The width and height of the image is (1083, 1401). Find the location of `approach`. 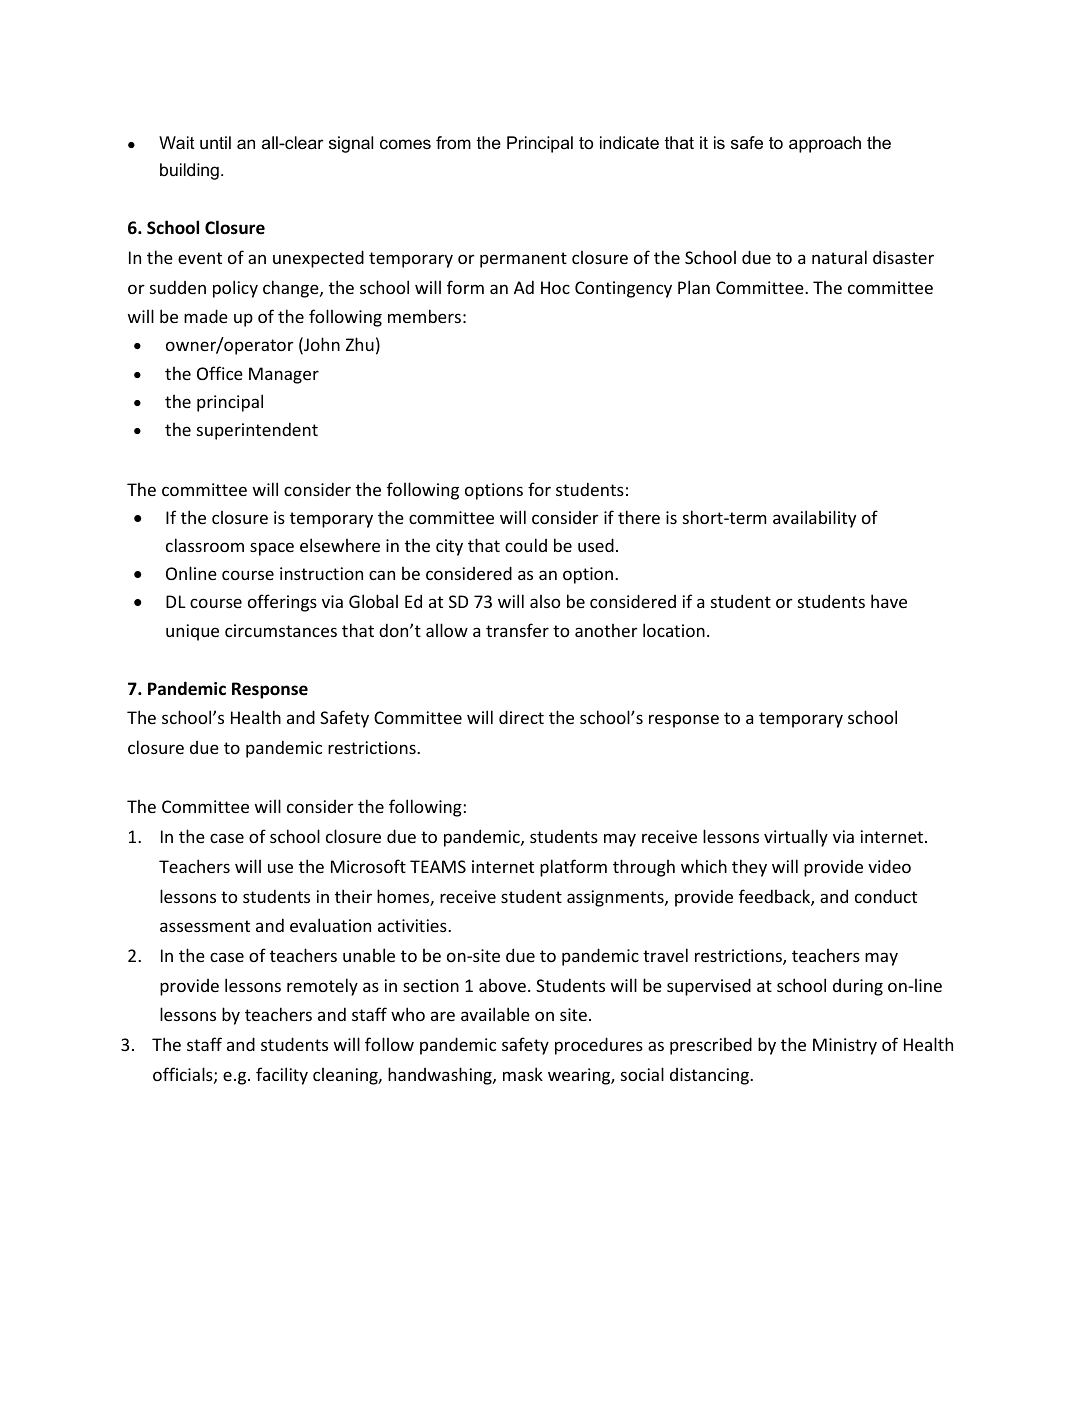

approach is located at coordinates (825, 144).
